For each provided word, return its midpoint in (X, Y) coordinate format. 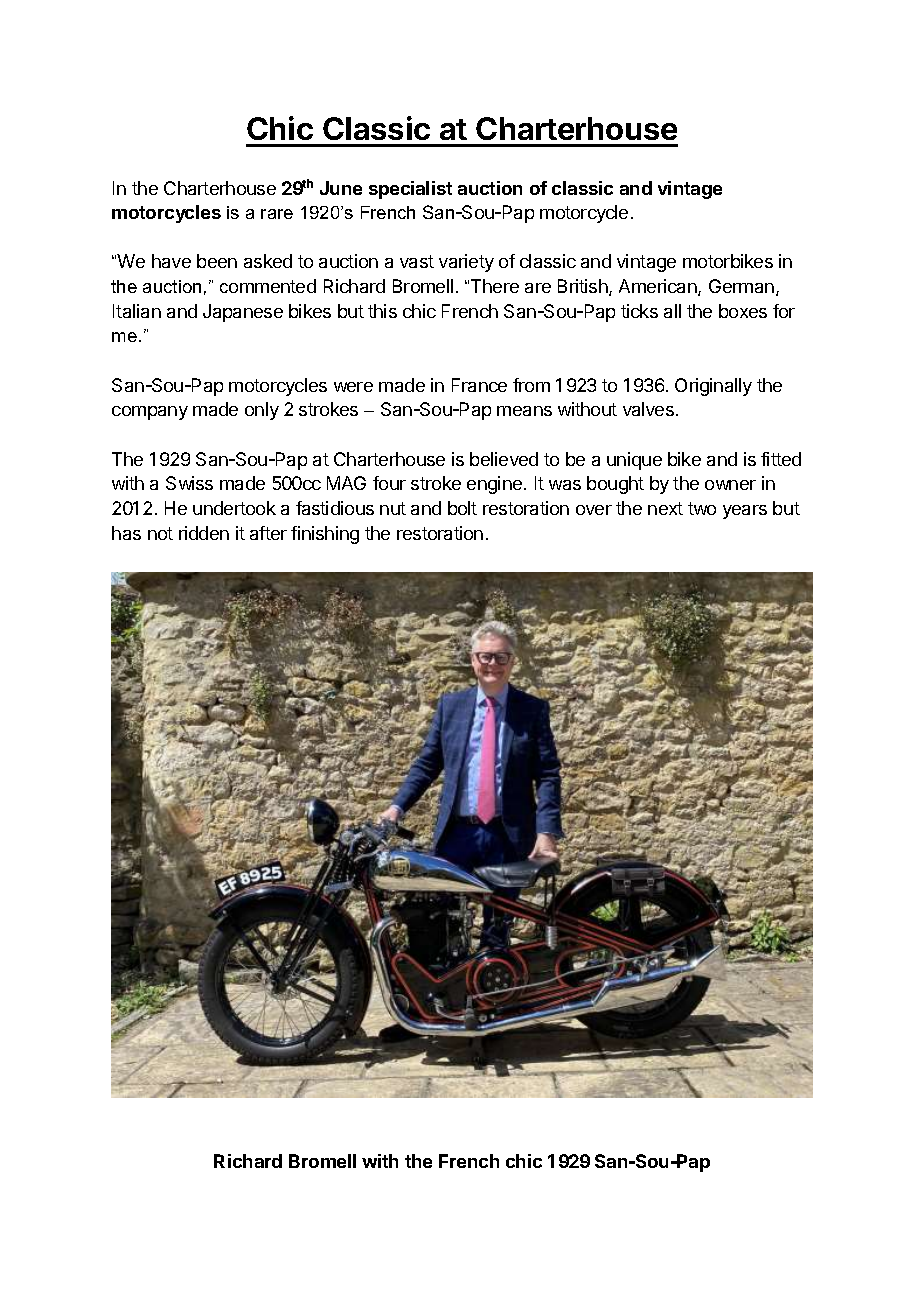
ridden (204, 533)
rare (277, 214)
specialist (410, 190)
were (353, 387)
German (741, 286)
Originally (713, 387)
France (479, 385)
